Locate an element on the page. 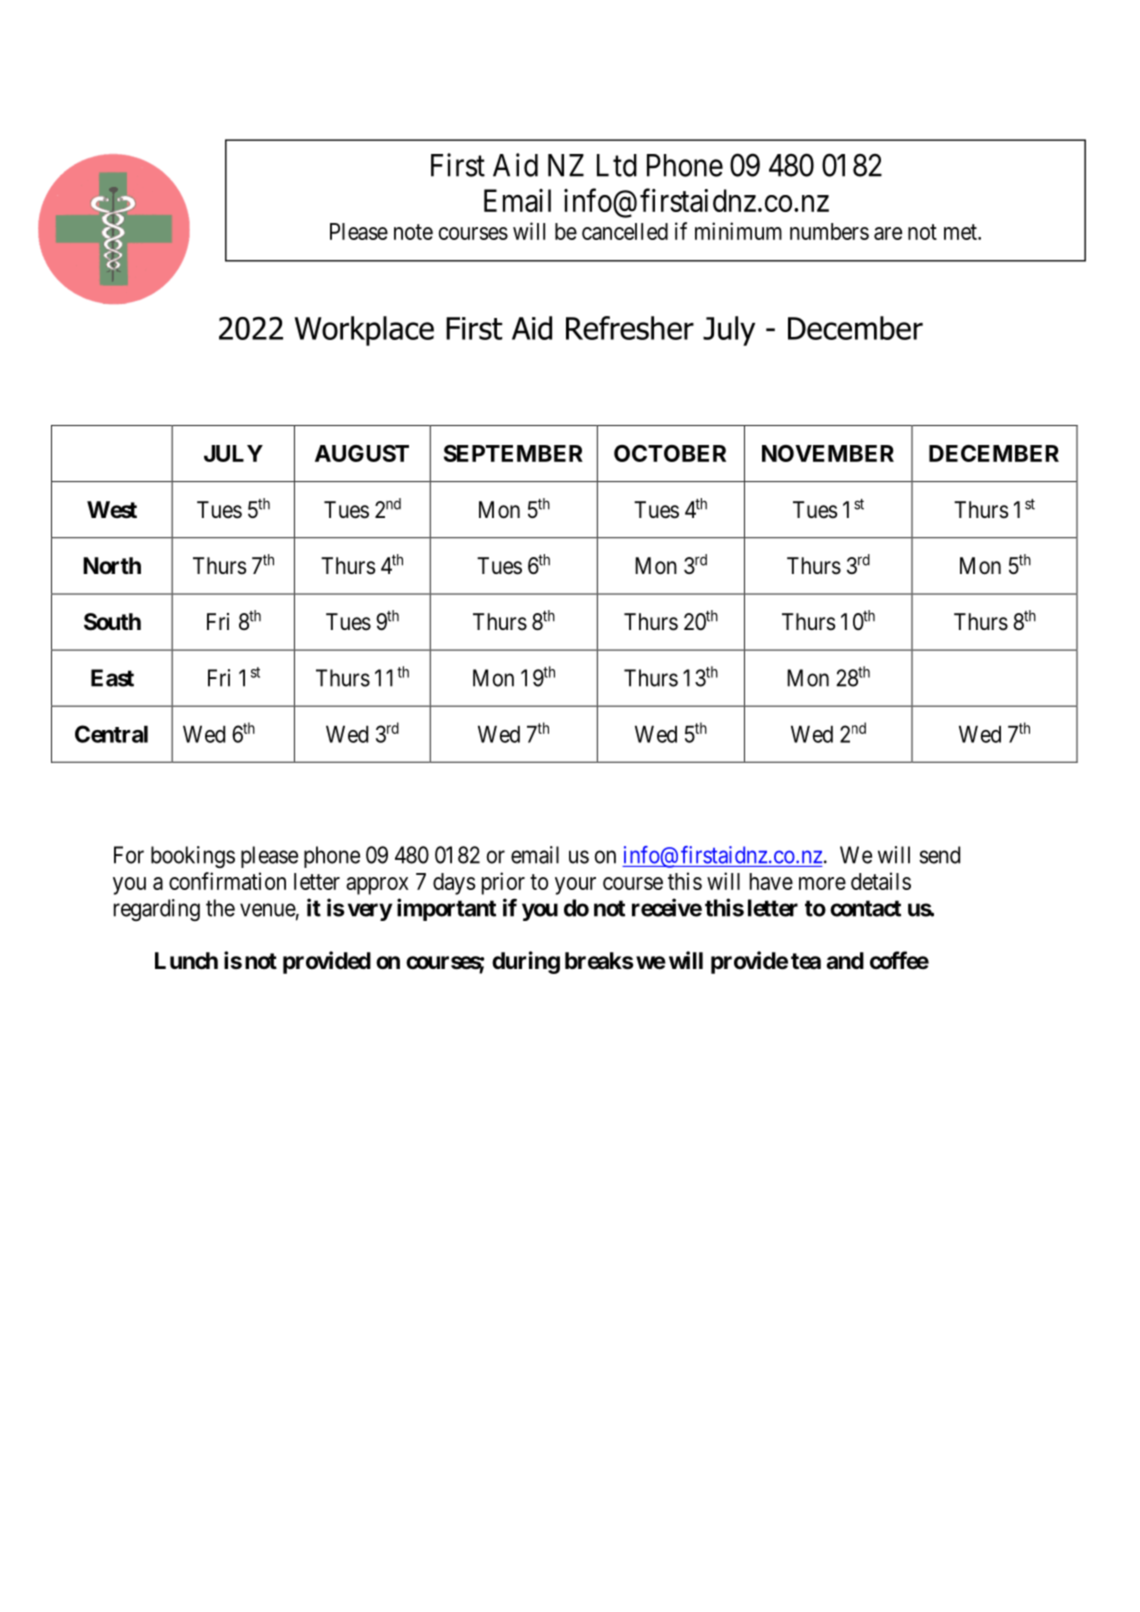  Ltd is located at coordinates (617, 165).
